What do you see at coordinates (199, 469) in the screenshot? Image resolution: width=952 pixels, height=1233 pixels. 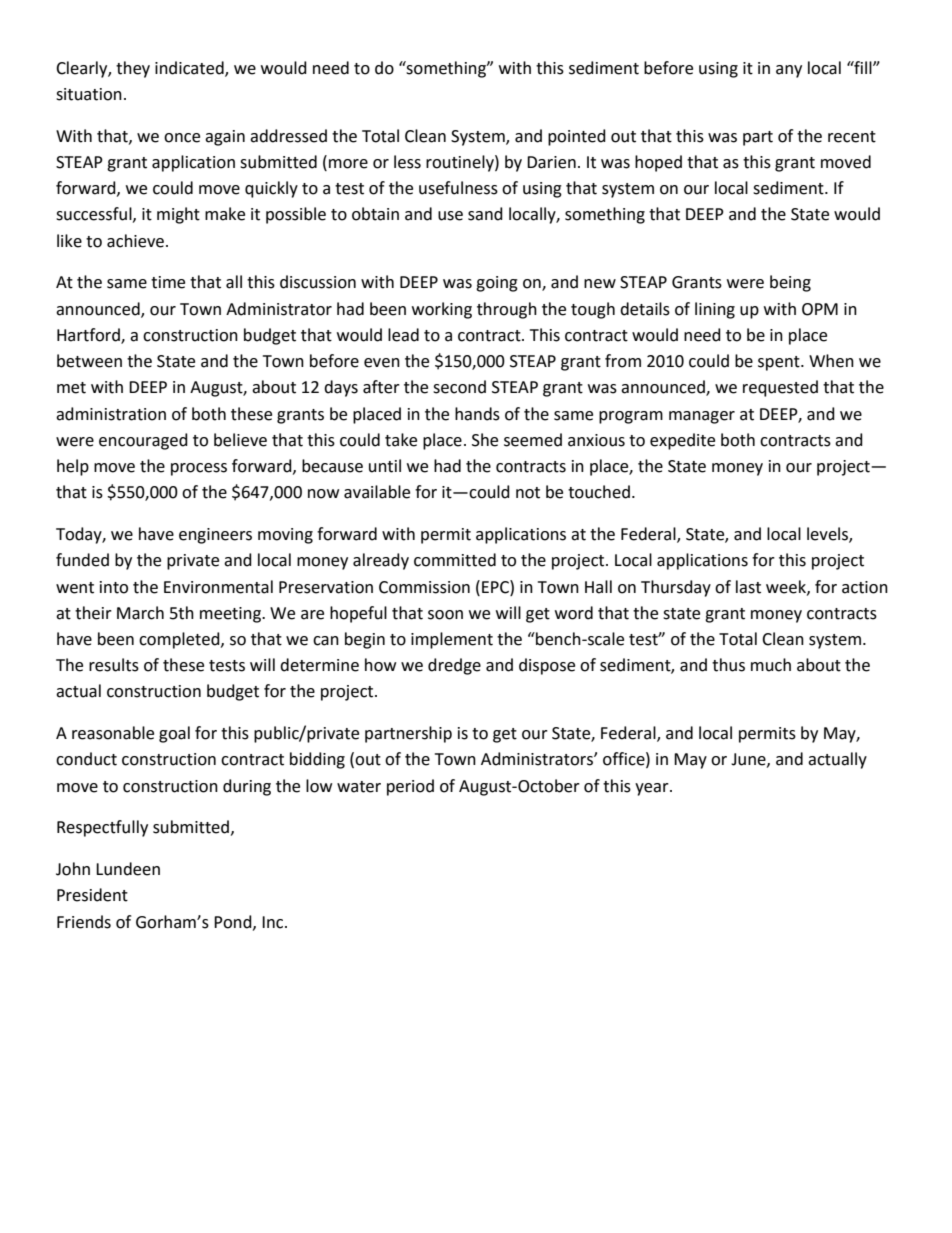 I see `process` at bounding box center [199, 469].
